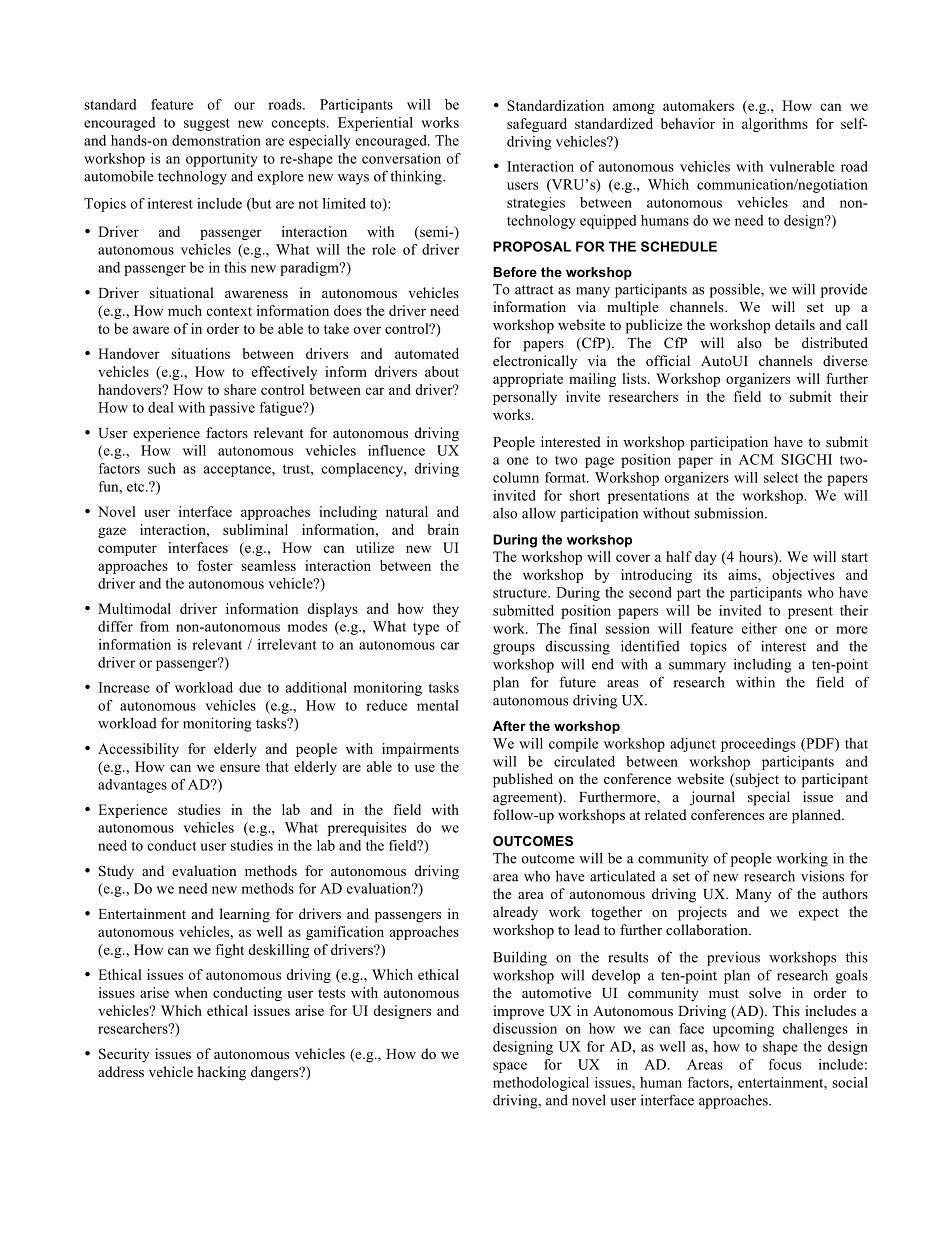  What do you see at coordinates (221, 1073) in the screenshot?
I see `hacking` at bounding box center [221, 1073].
